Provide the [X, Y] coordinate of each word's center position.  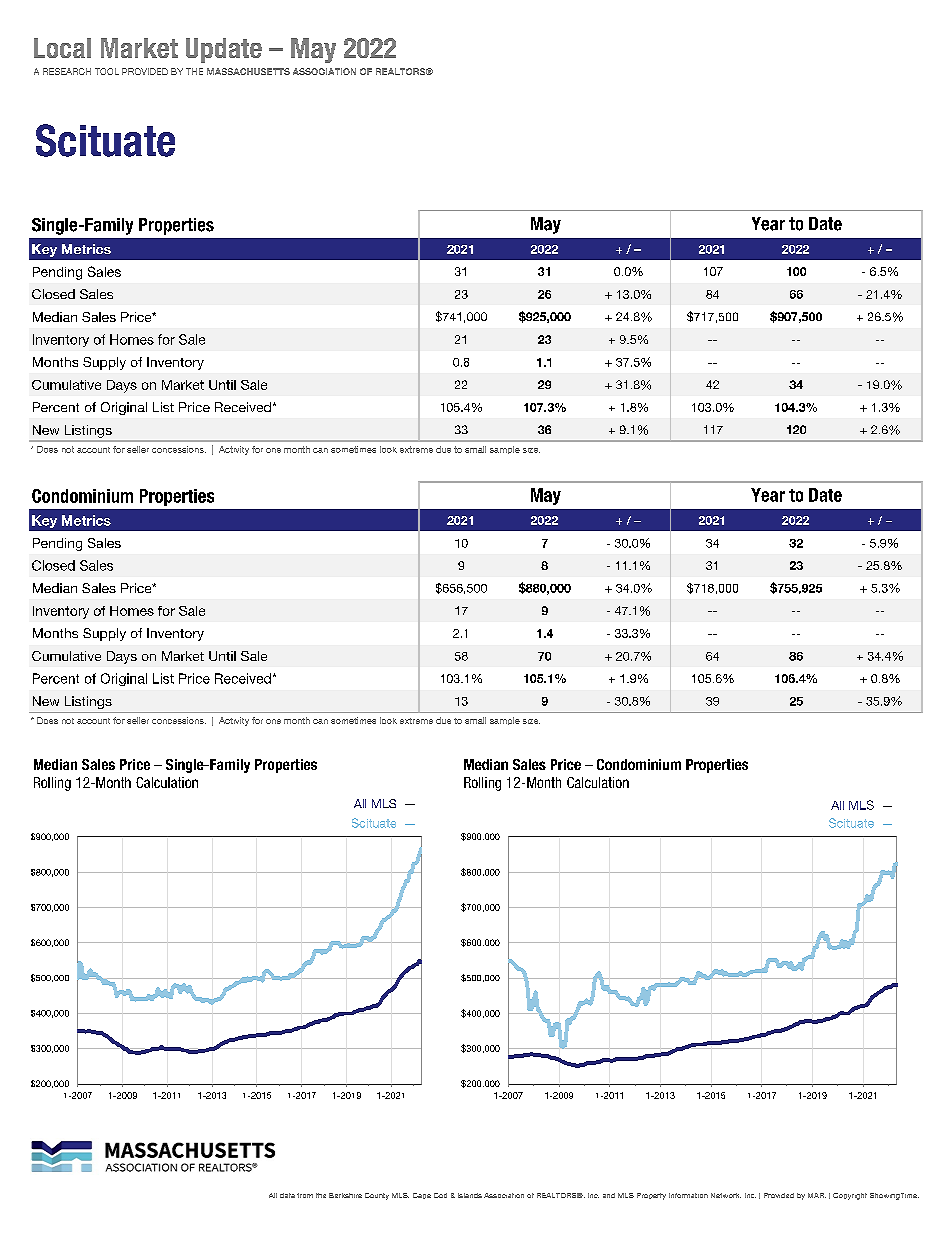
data [287, 1195]
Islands [470, 1195]
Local [62, 48]
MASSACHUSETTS [248, 71]
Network [726, 1195]
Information [688, 1195]
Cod [440, 1195]
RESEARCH [67, 71]
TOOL [107, 71]
